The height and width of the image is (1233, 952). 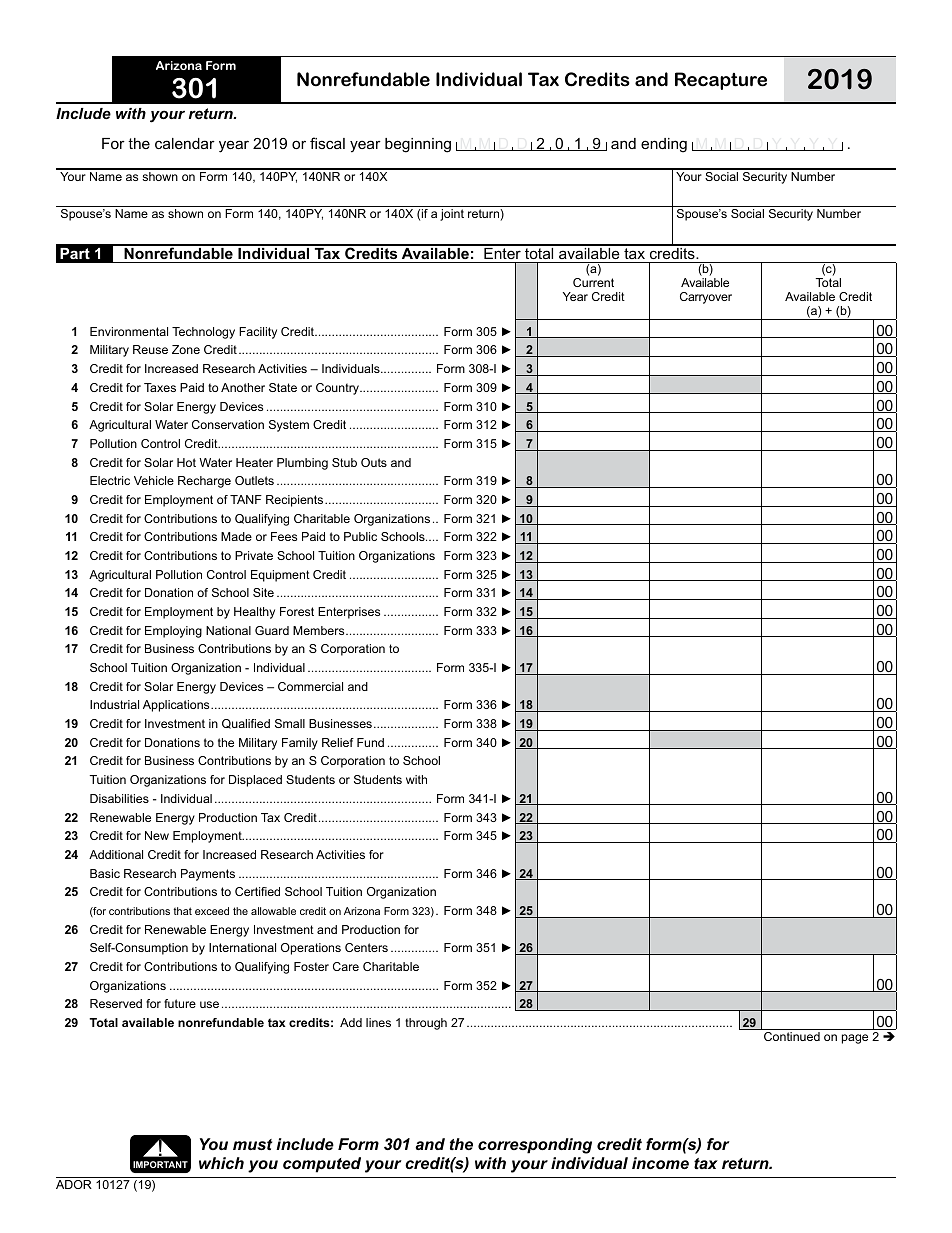 What do you see at coordinates (327, 143) in the image?
I see `fiscal` at bounding box center [327, 143].
